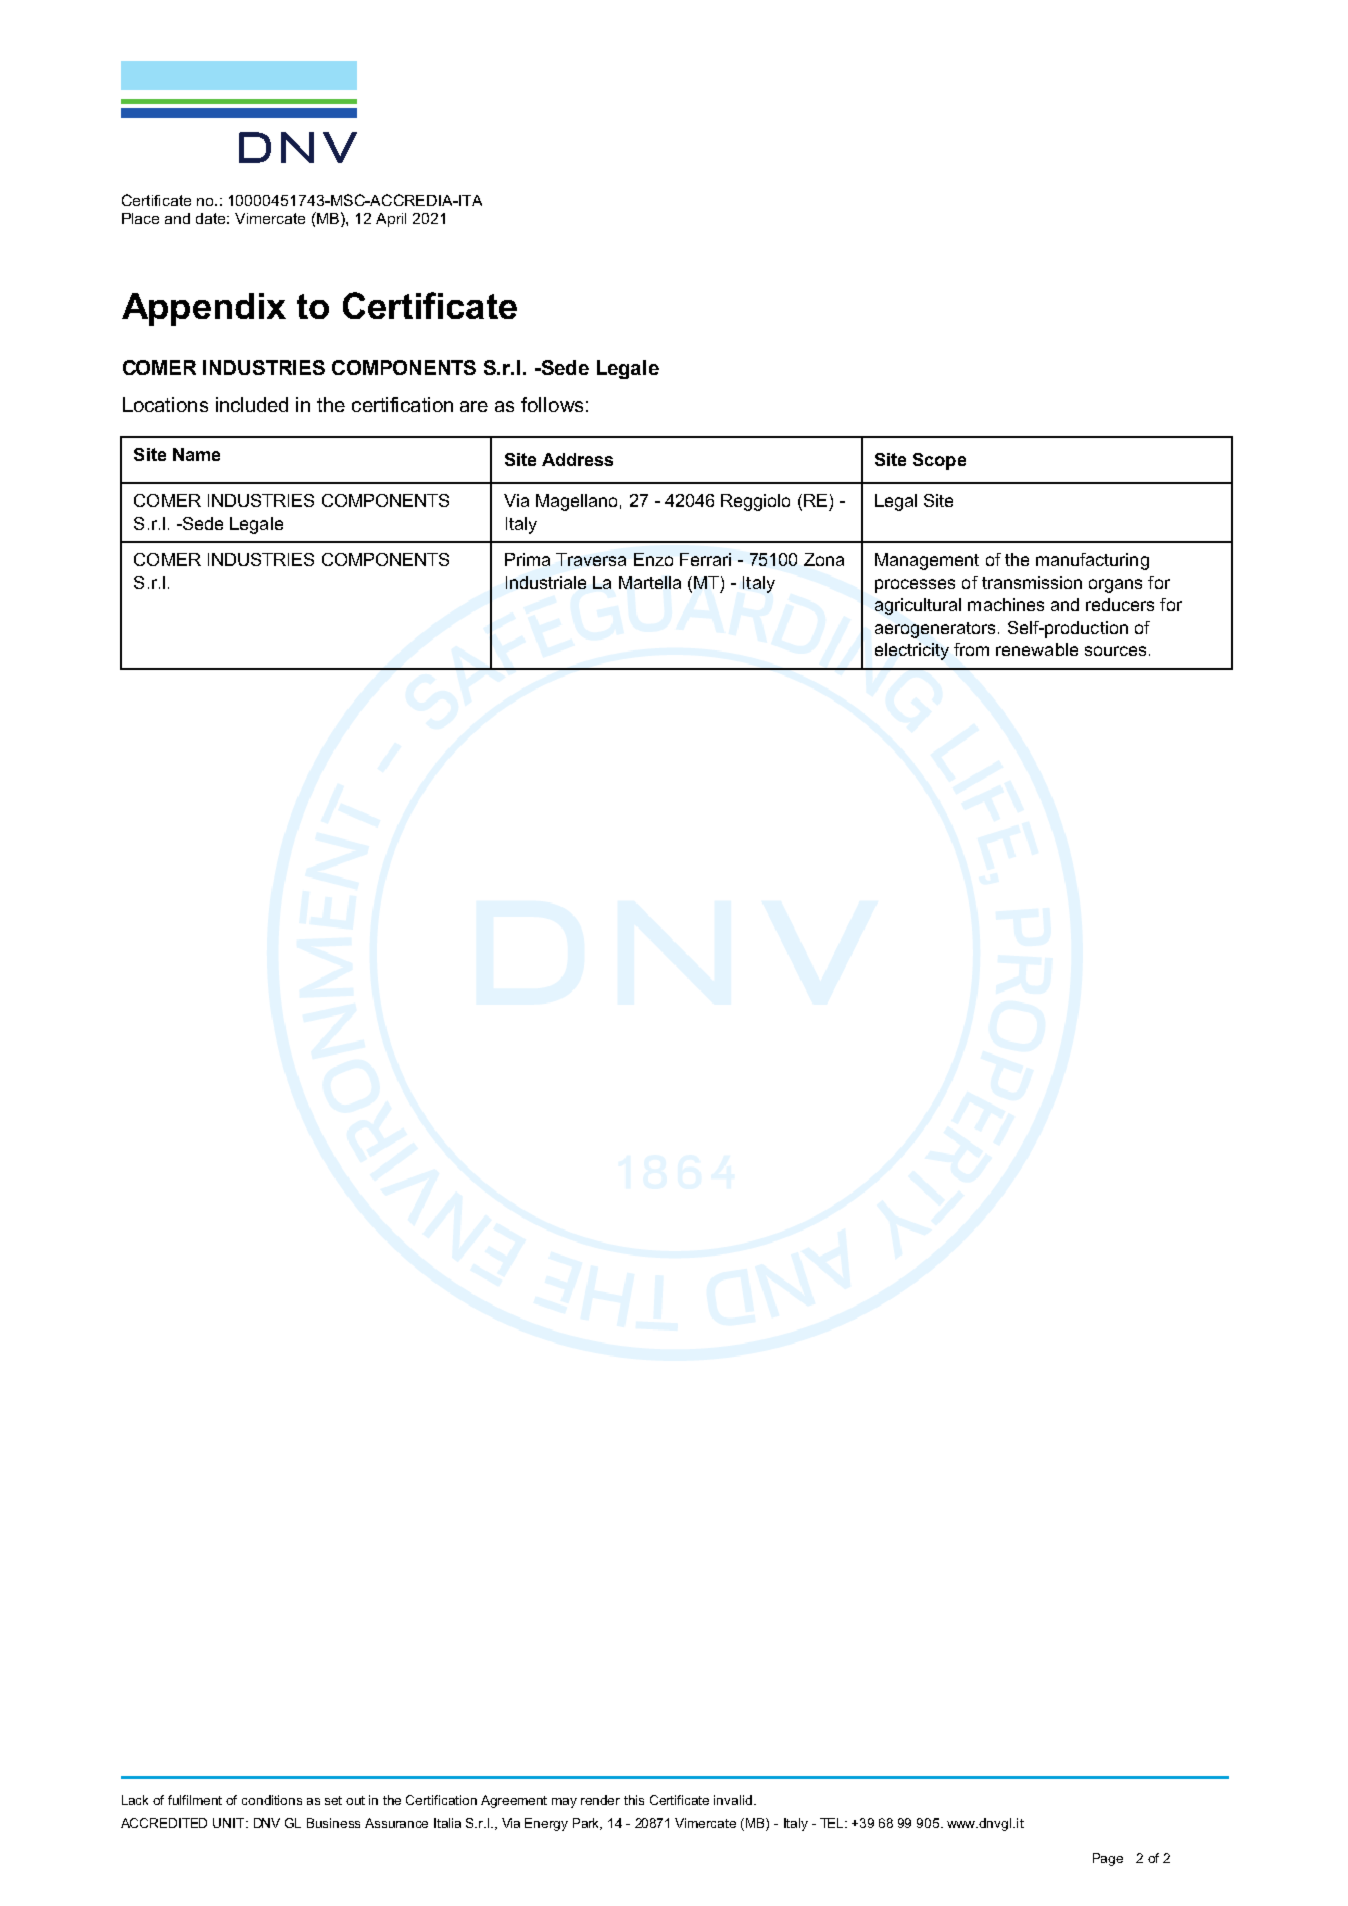 This page has width=1348, height=1906. Describe the element at coordinates (939, 461) in the page. I see `Scope` at that location.
